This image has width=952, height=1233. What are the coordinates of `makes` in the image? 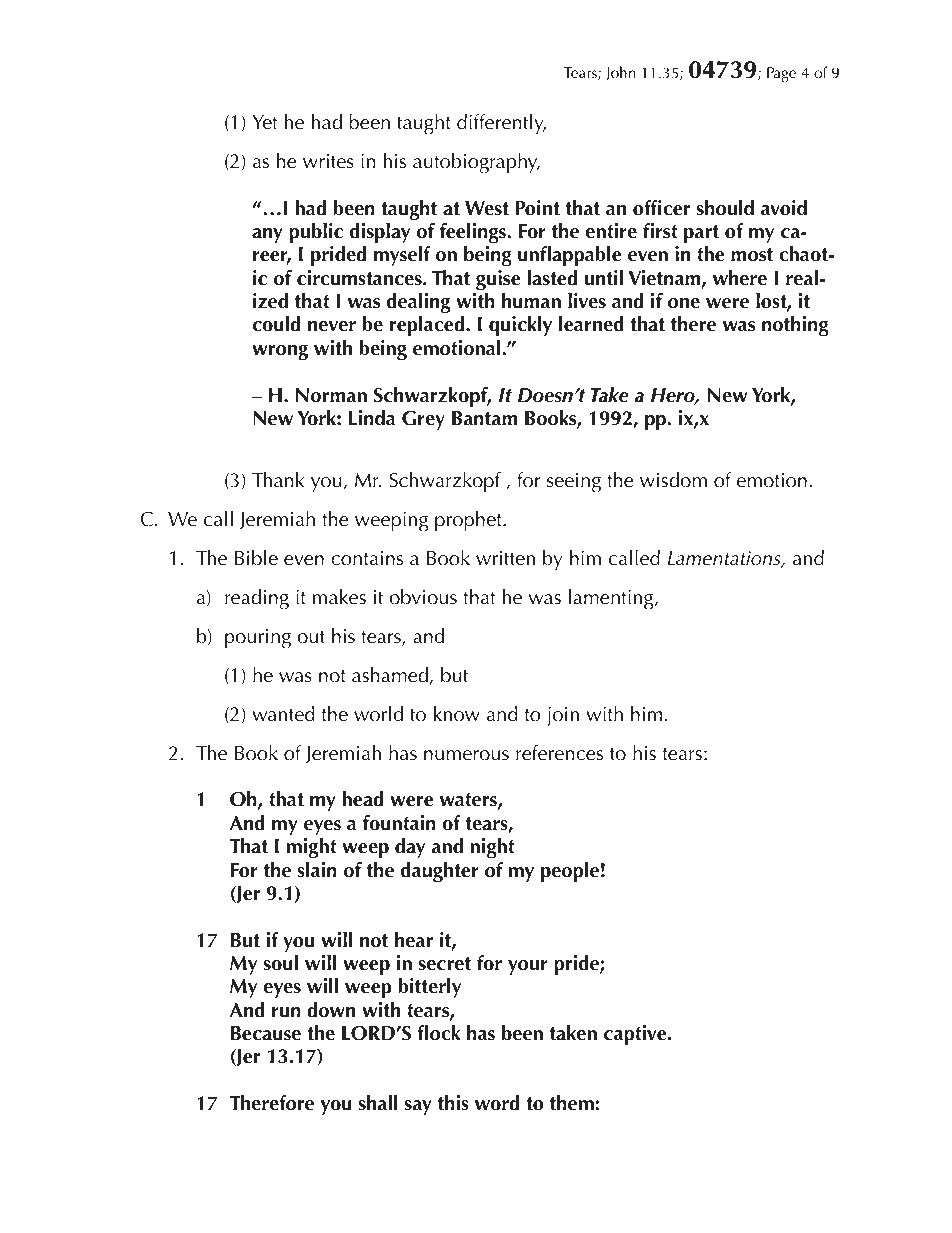 It's located at (339, 597).
